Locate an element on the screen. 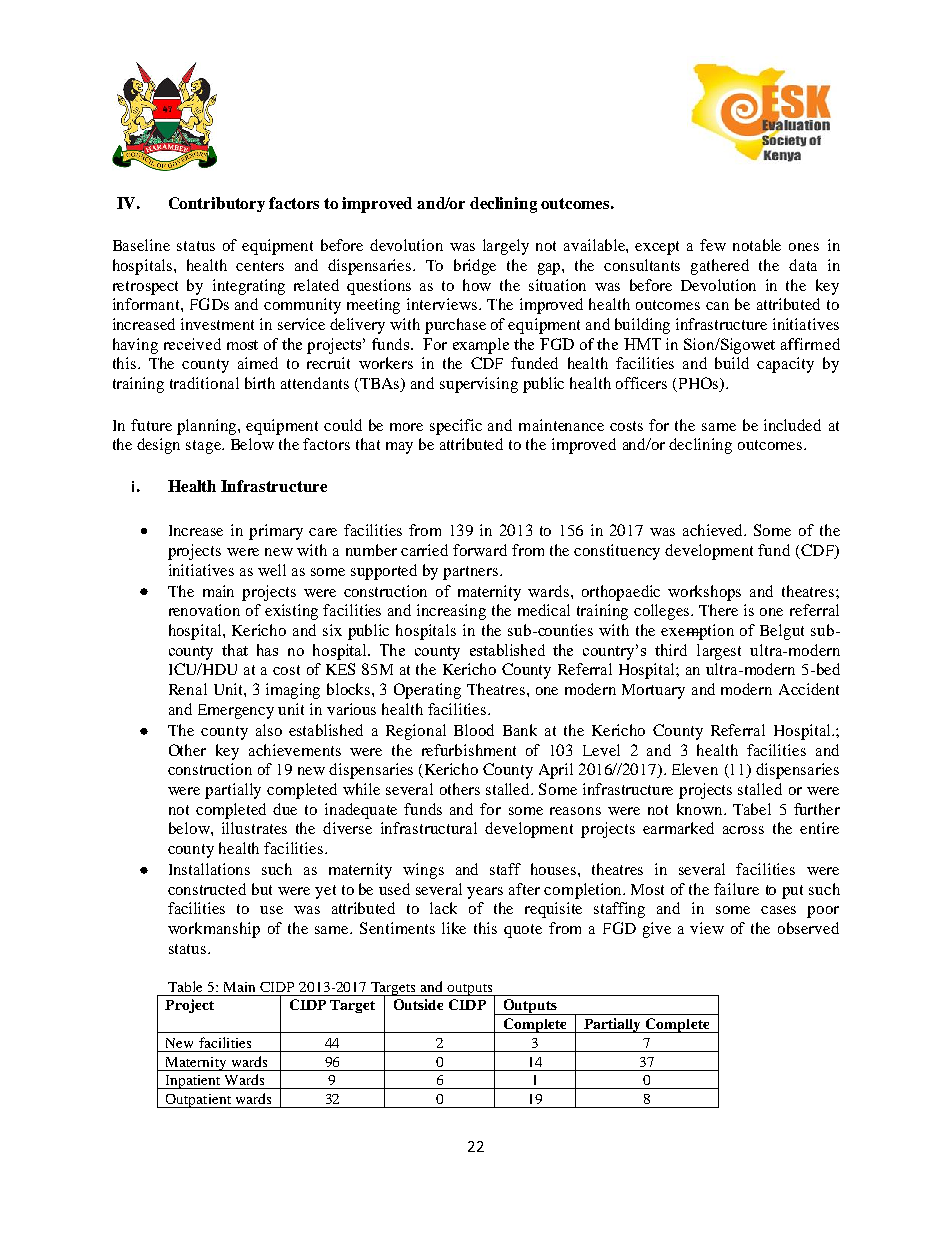 The image size is (952, 1233). Inpatient is located at coordinates (193, 1082).
